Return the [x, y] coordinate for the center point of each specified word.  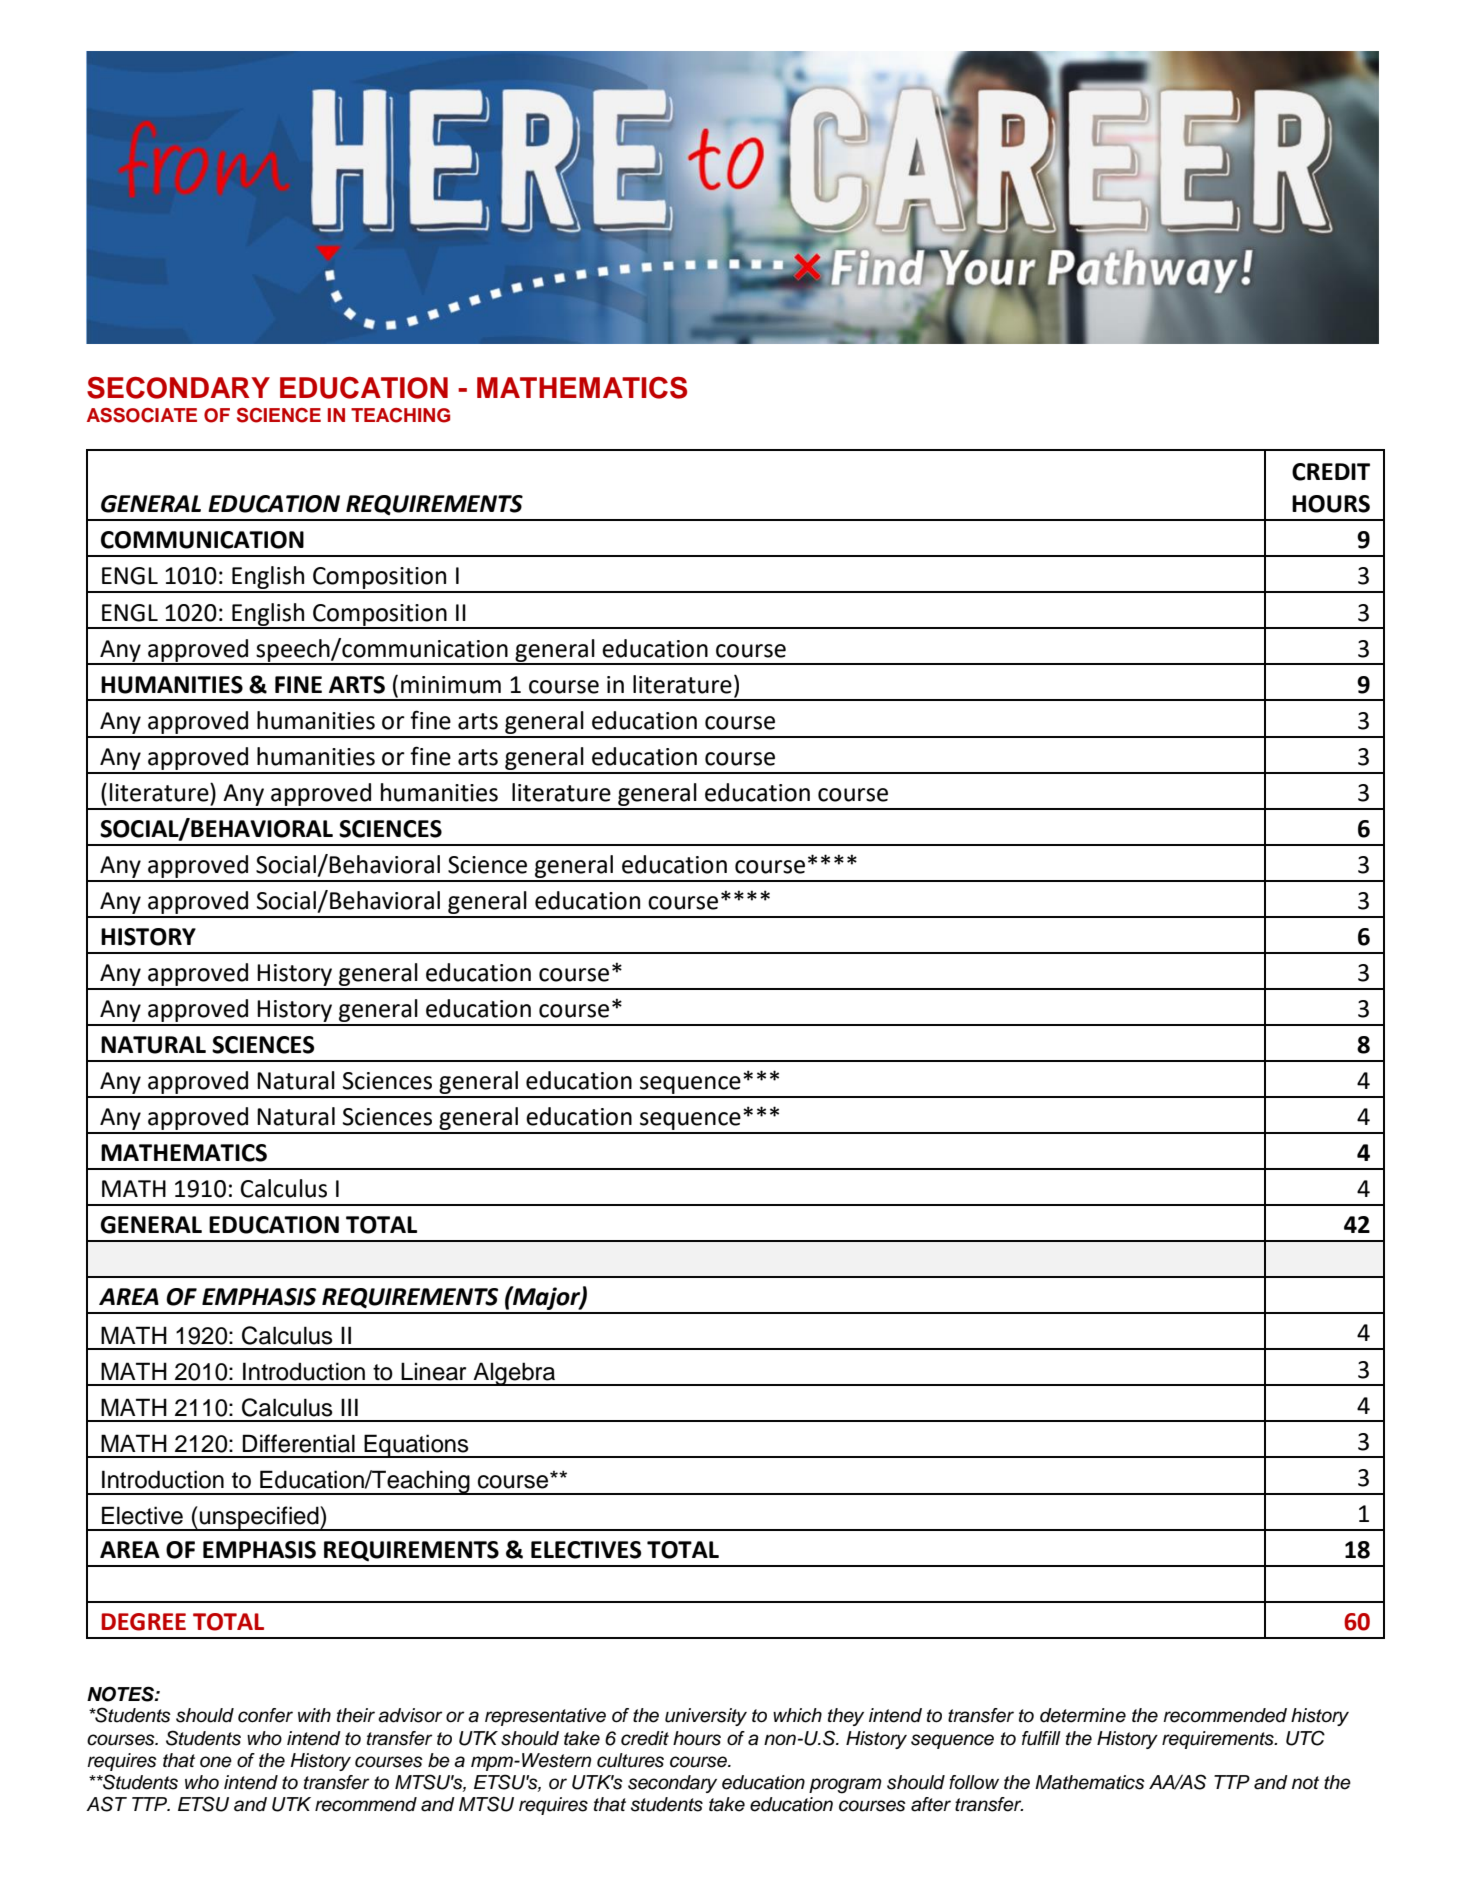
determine [1083, 1715]
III [349, 1407]
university [706, 1717]
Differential [299, 1443]
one [216, 1762]
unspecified [259, 1518]
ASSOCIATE [142, 415]
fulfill [1041, 1738]
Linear [433, 1371]
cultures [630, 1760]
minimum [451, 685]
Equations [416, 1446]
